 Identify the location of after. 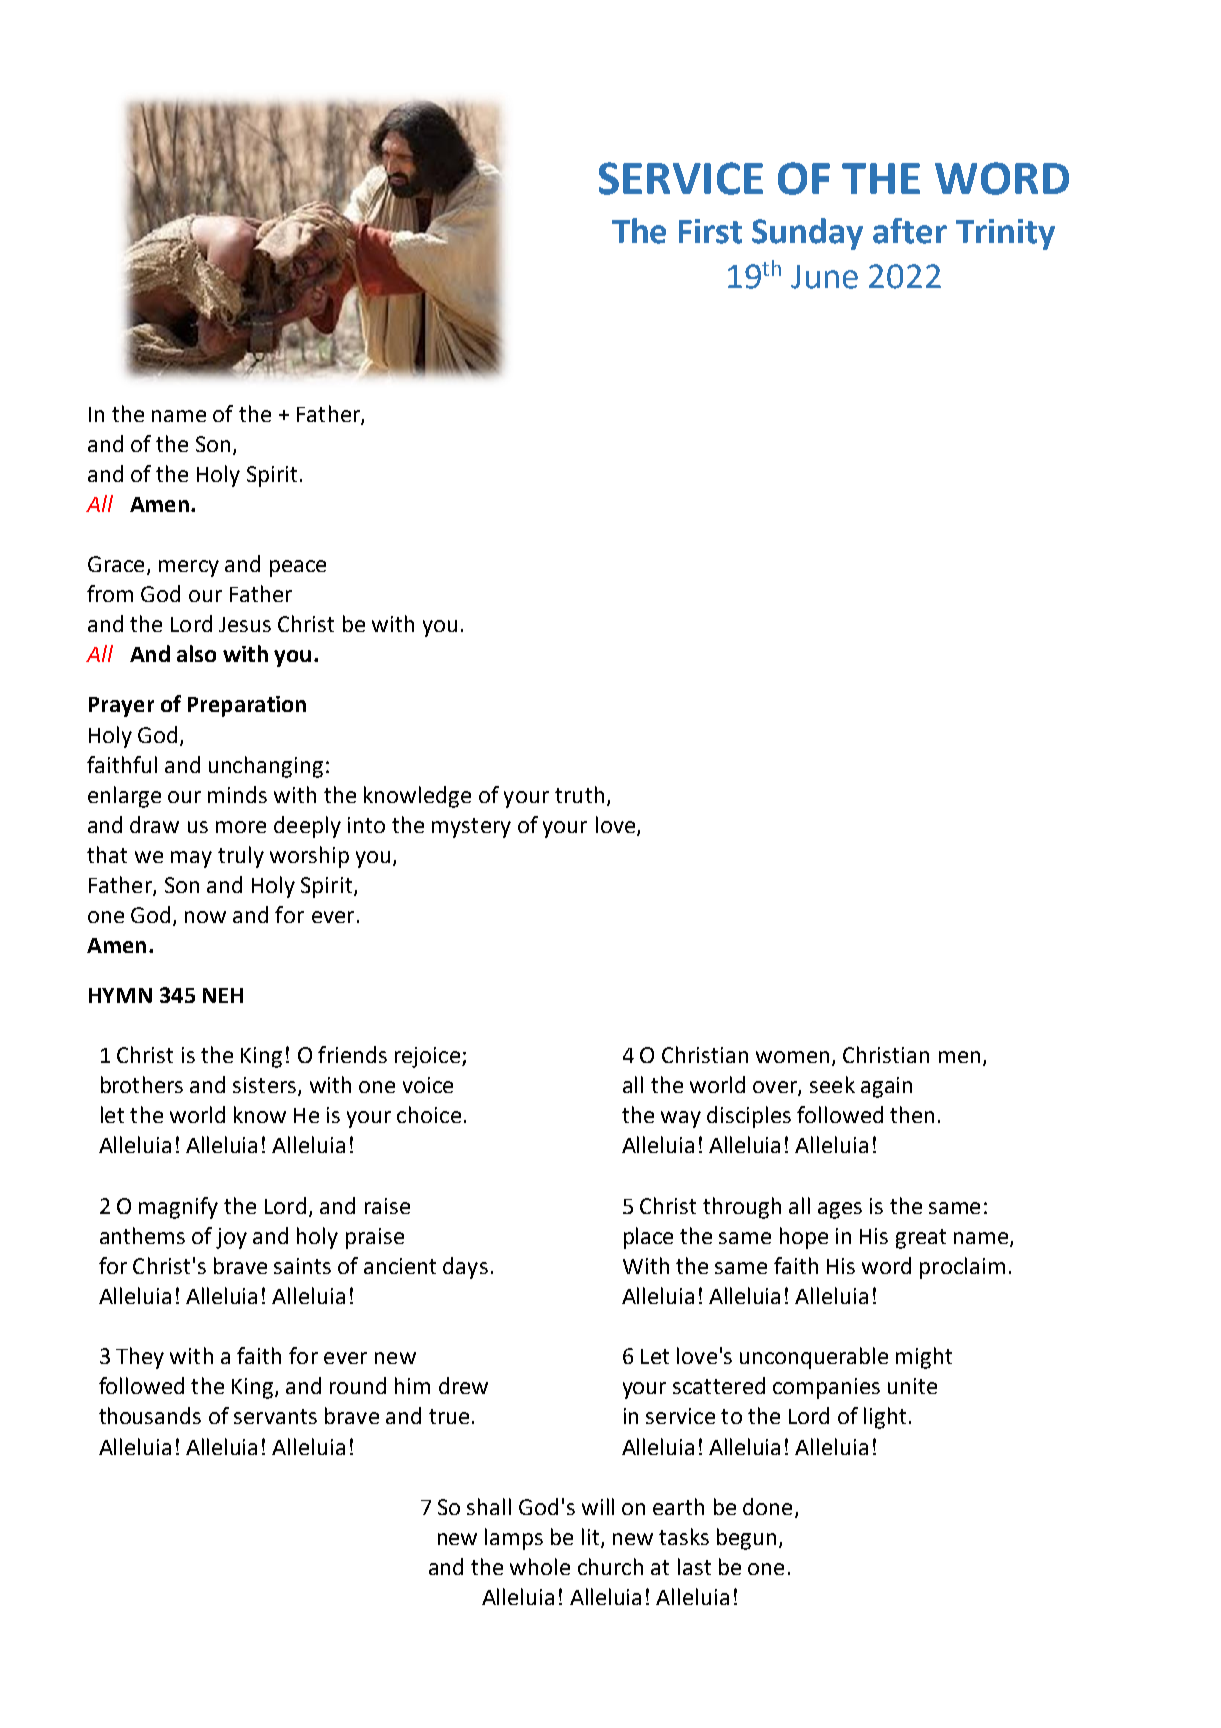
(910, 231).
